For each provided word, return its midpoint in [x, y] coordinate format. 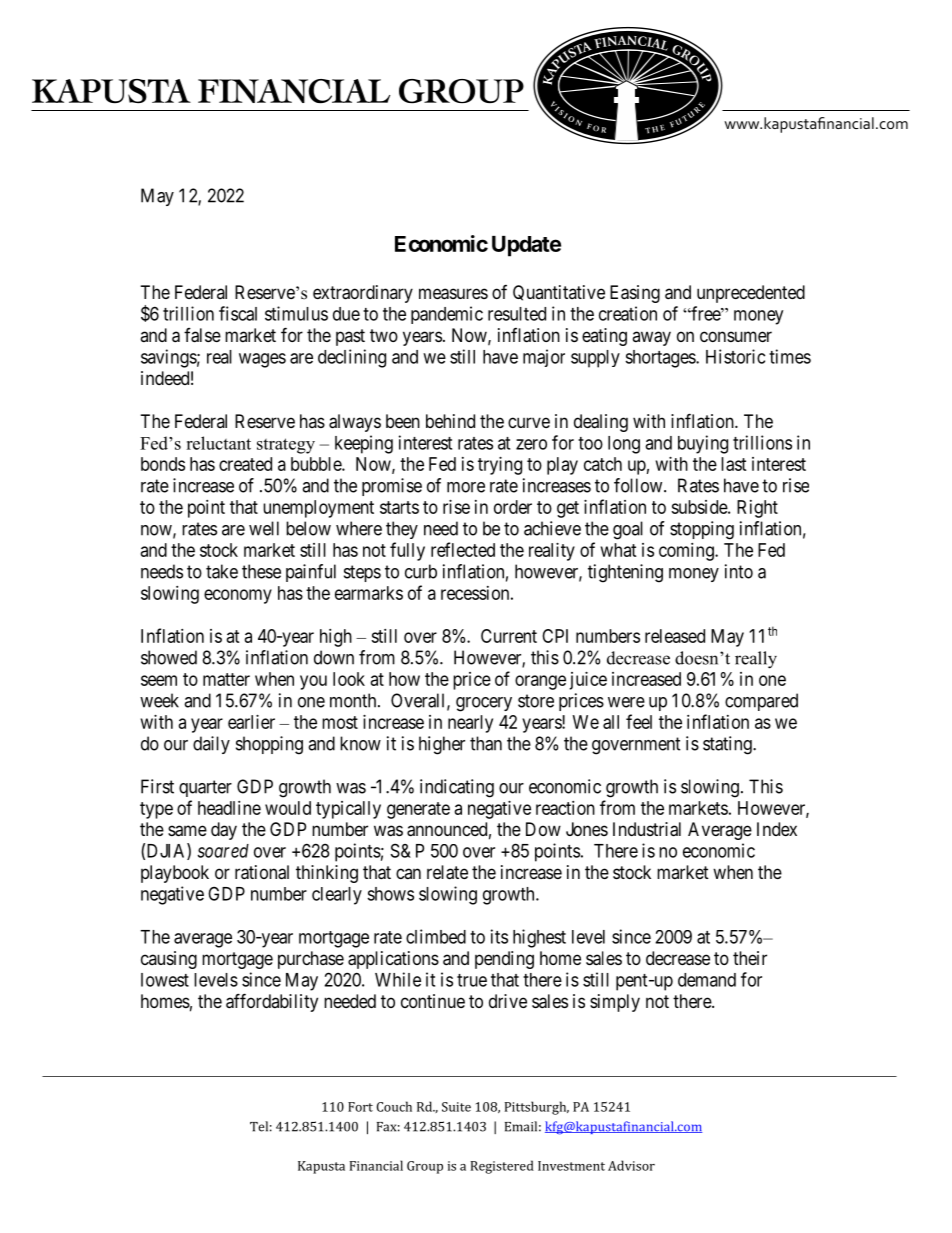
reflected [463, 549]
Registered [502, 1167]
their [750, 958]
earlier [251, 722]
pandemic [447, 315]
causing [169, 960]
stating [728, 745]
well [264, 528]
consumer [736, 336]
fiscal [238, 313]
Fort [360, 1107]
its [499, 936]
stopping [702, 530]
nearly [470, 724]
